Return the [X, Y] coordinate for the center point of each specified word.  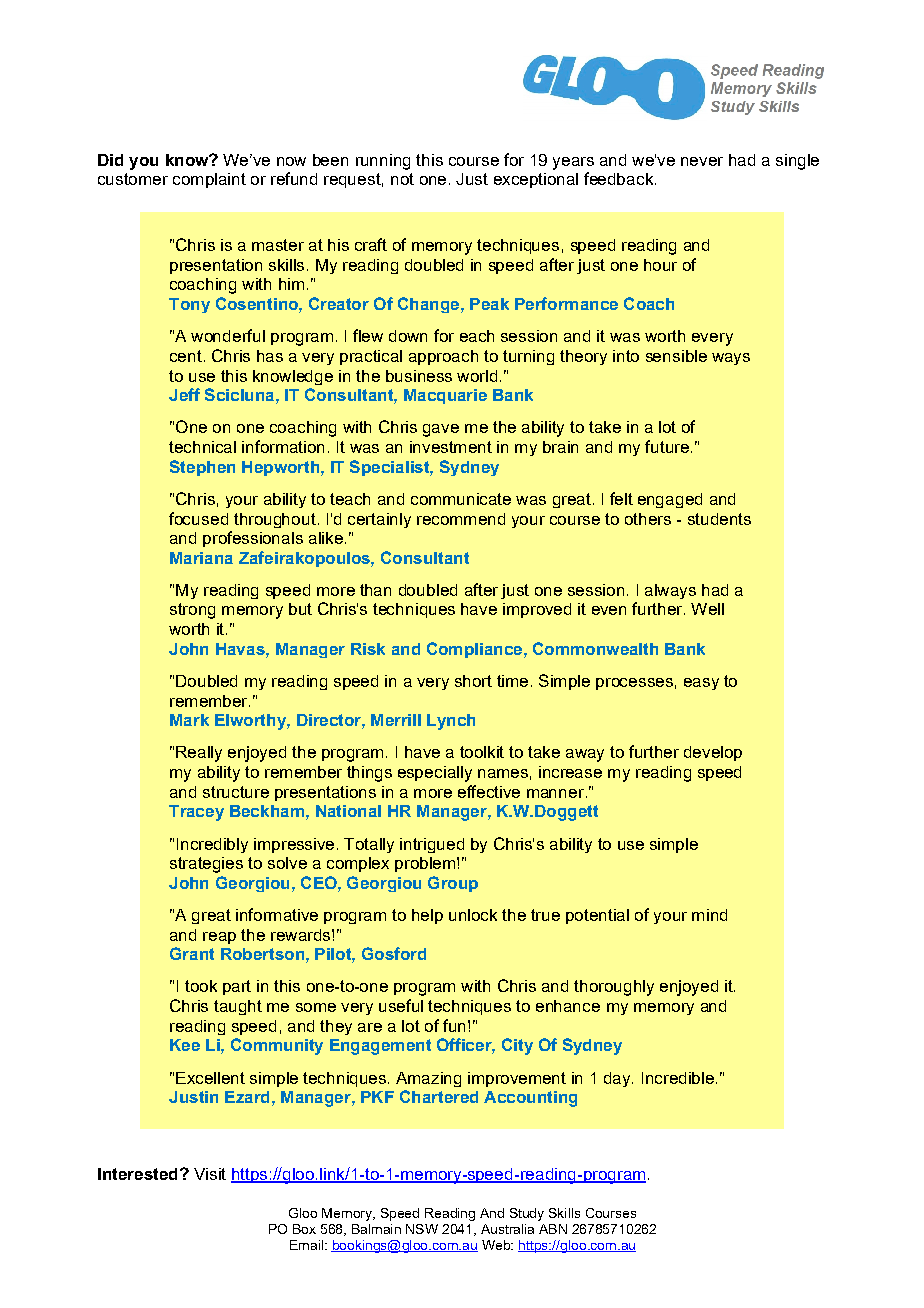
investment [451, 447]
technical [202, 447]
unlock [473, 915]
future [667, 446]
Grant [192, 953]
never [702, 161]
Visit [210, 1174]
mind [709, 915]
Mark [189, 720]
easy [701, 684]
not [402, 179]
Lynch [451, 722]
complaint [209, 180]
